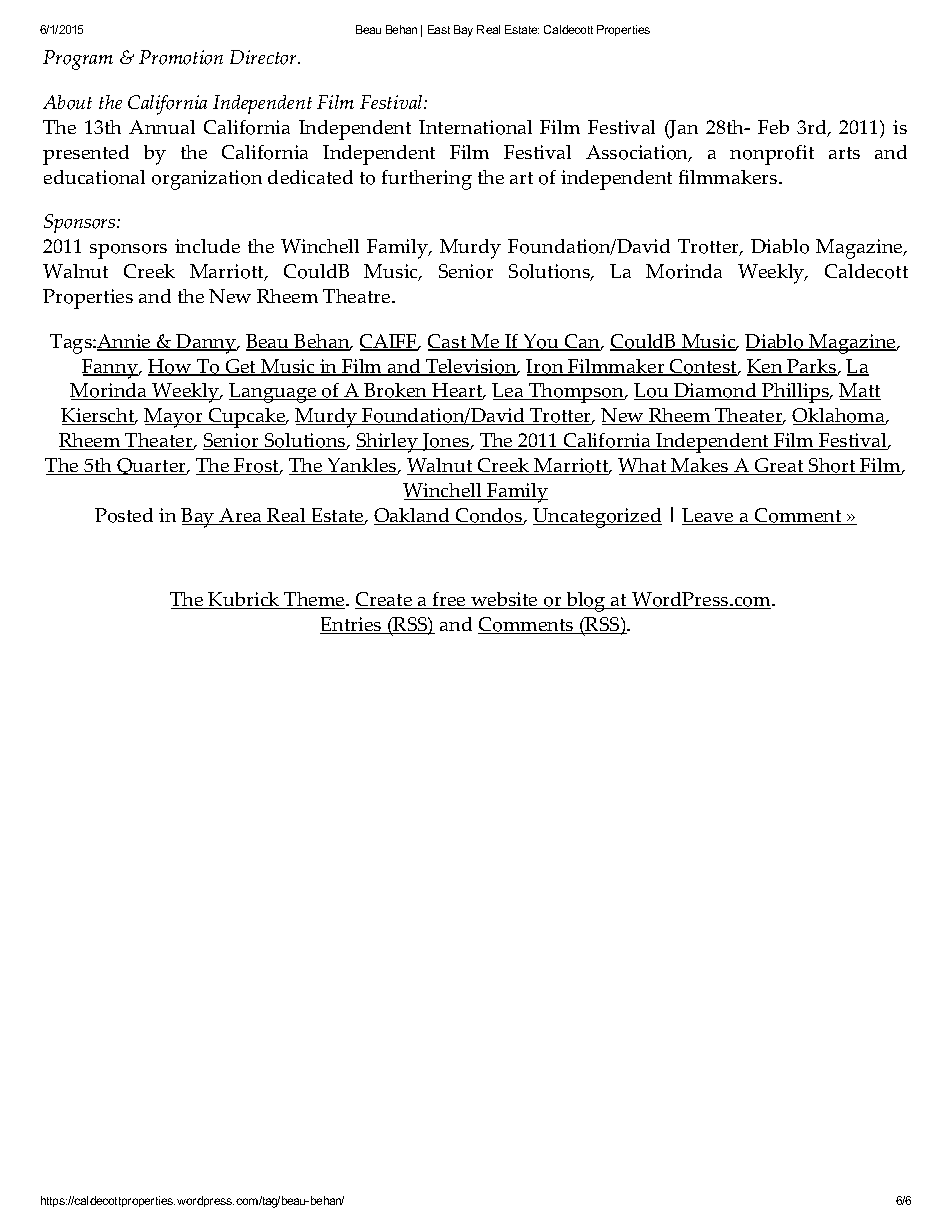  What do you see at coordinates (779, 466) in the screenshot?
I see `Great` at bounding box center [779, 466].
